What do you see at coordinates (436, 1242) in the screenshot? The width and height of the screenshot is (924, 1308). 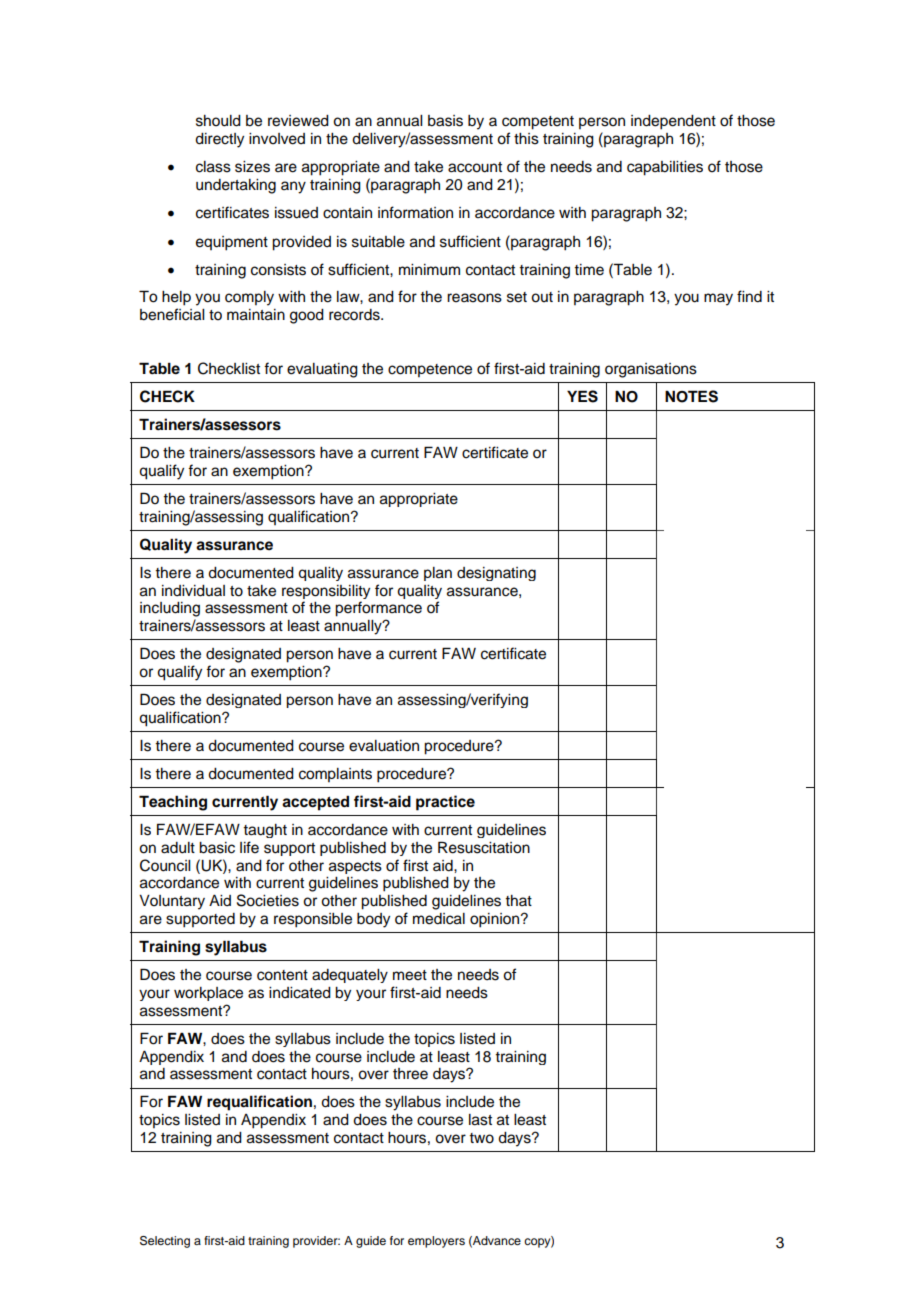 I see `employers` at bounding box center [436, 1242].
